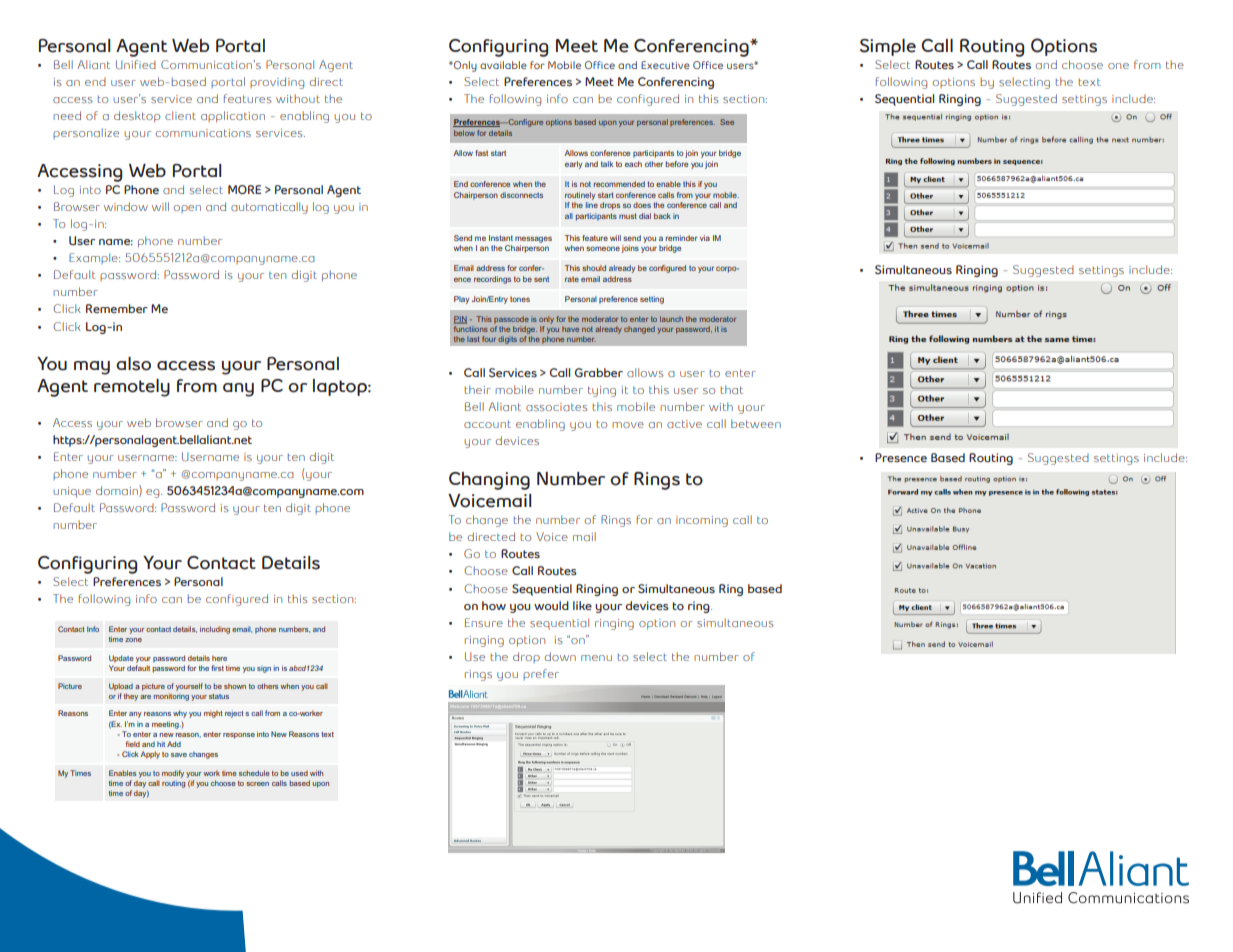 This page has height=952, width=1233. Describe the element at coordinates (503, 65) in the page. I see `available` at that location.
